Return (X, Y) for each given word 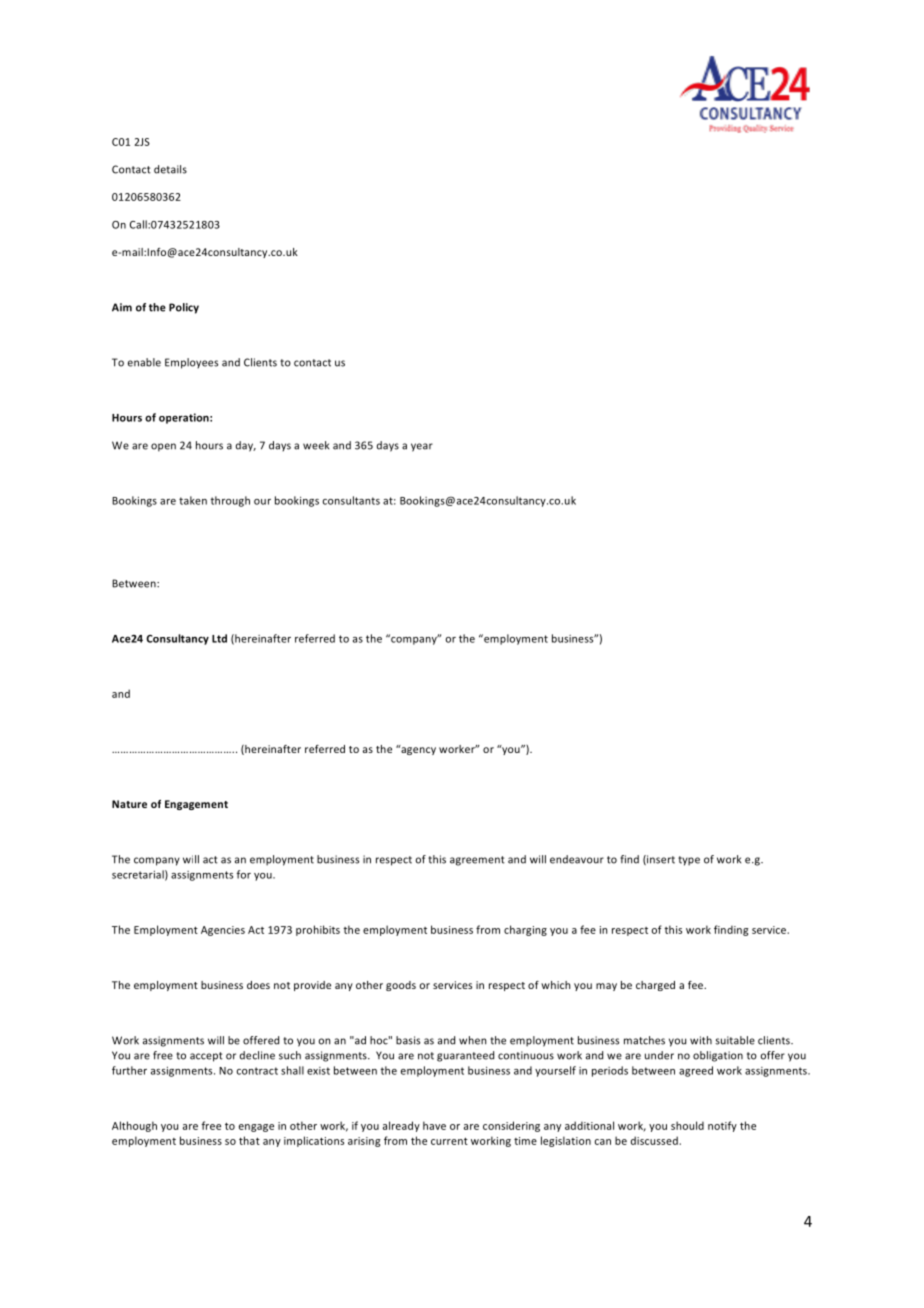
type (689, 861)
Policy (184, 308)
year (422, 447)
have (434, 1125)
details (170, 169)
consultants (351, 500)
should (687, 1125)
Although (134, 1126)
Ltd (219, 638)
